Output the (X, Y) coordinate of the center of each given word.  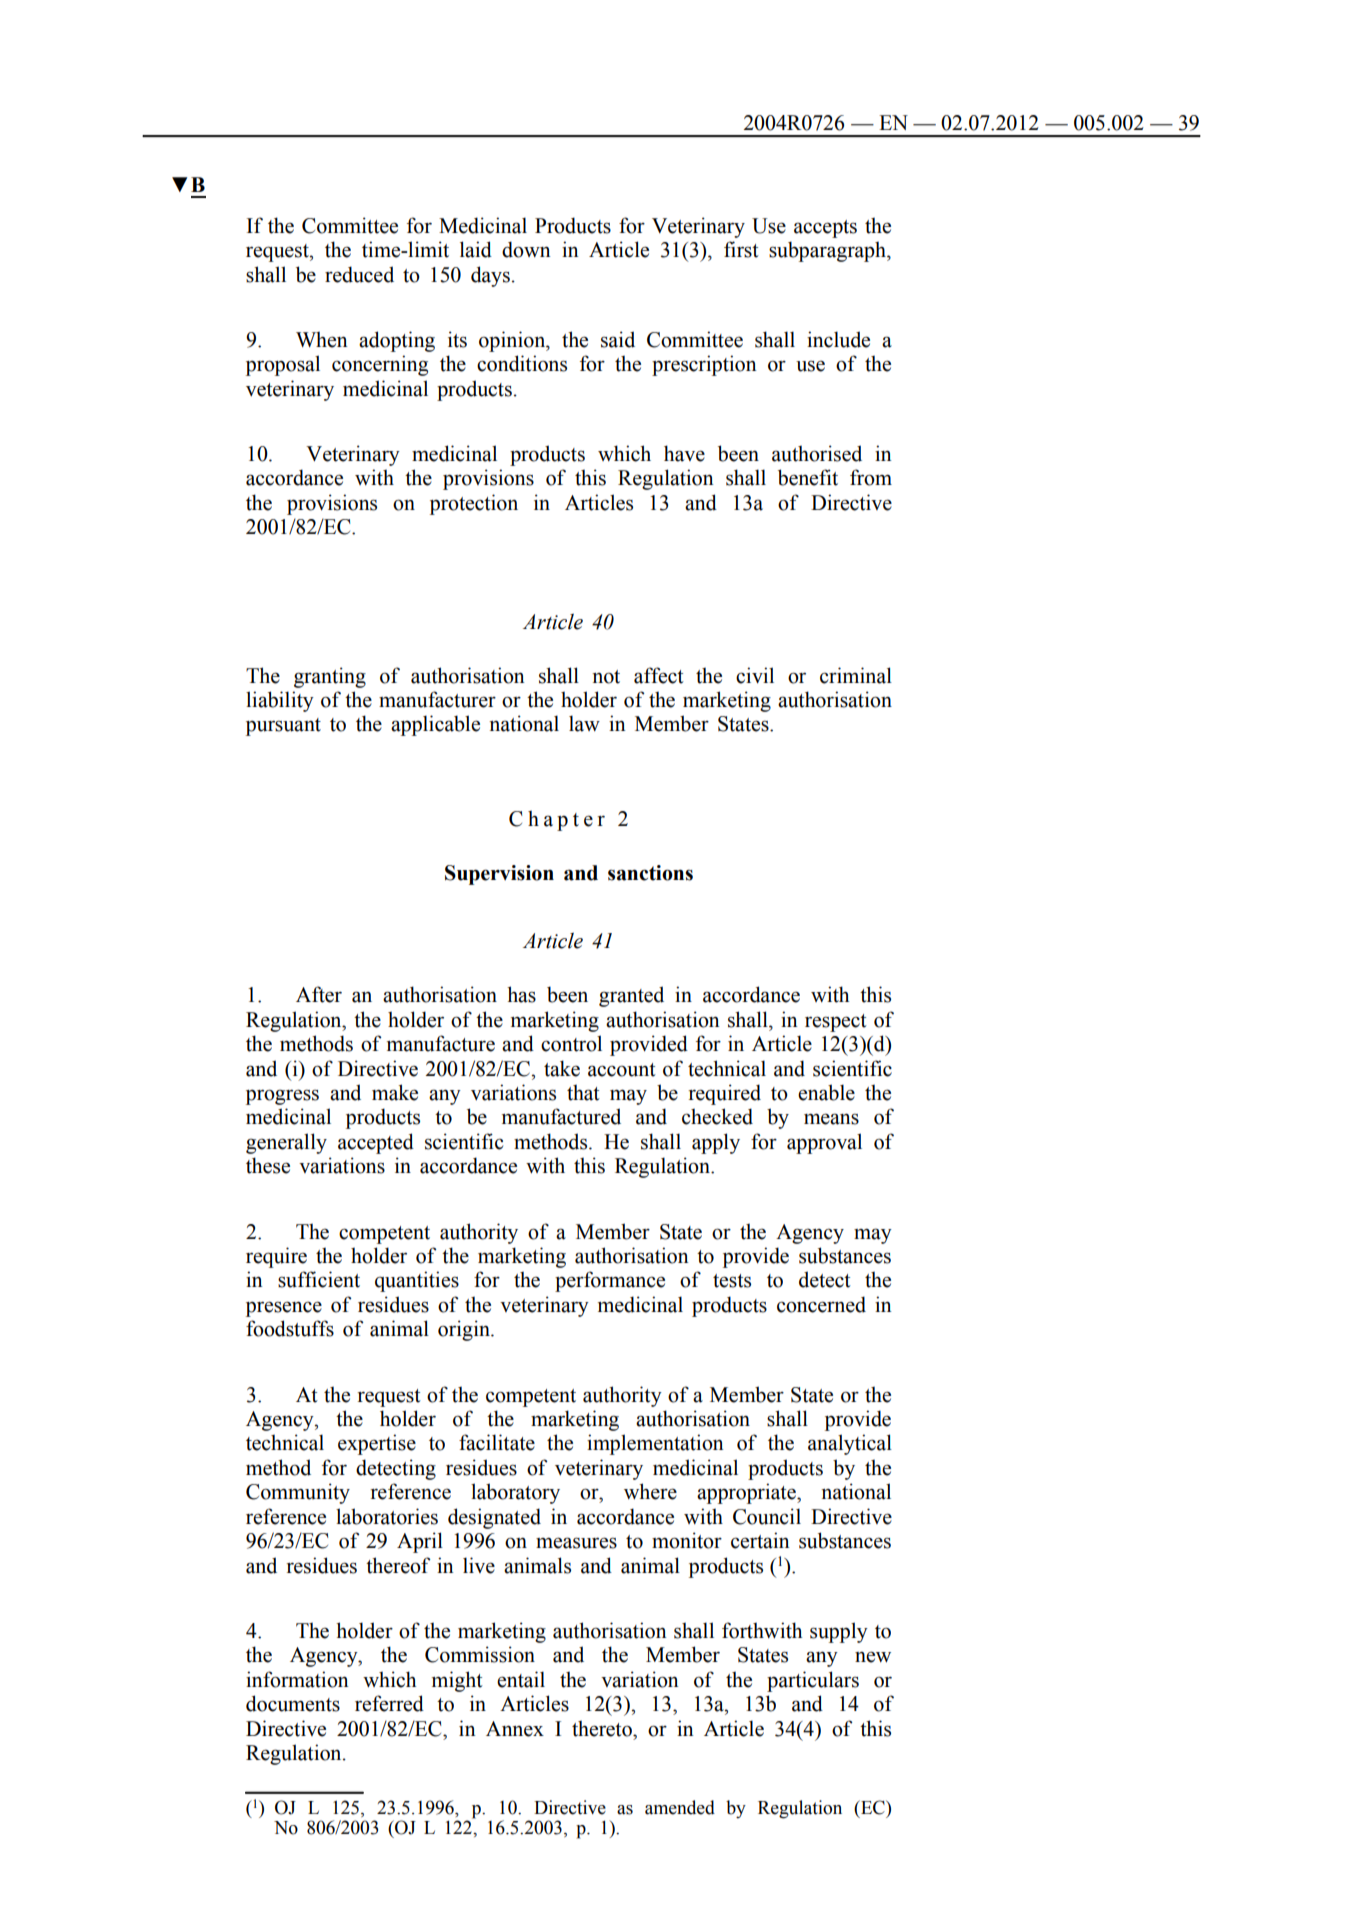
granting (330, 677)
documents (293, 1703)
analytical (850, 1444)
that (583, 1092)
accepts (825, 229)
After (319, 994)
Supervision (499, 875)
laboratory (515, 1493)
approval (824, 1143)
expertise (377, 1444)
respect (836, 1023)
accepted (376, 1143)
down (526, 249)
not (606, 677)
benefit (808, 477)
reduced (359, 274)
